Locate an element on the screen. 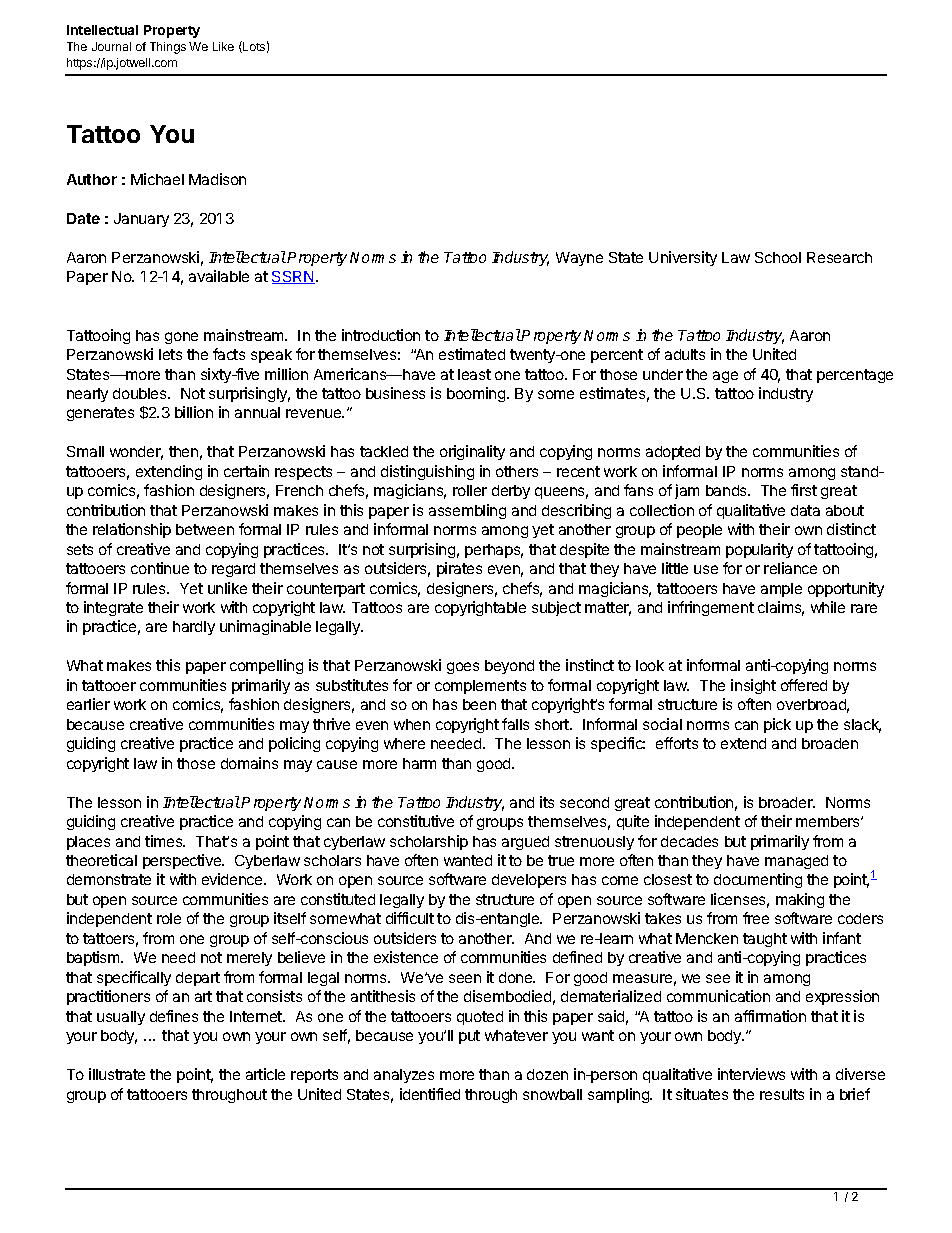  Things is located at coordinates (168, 48).
